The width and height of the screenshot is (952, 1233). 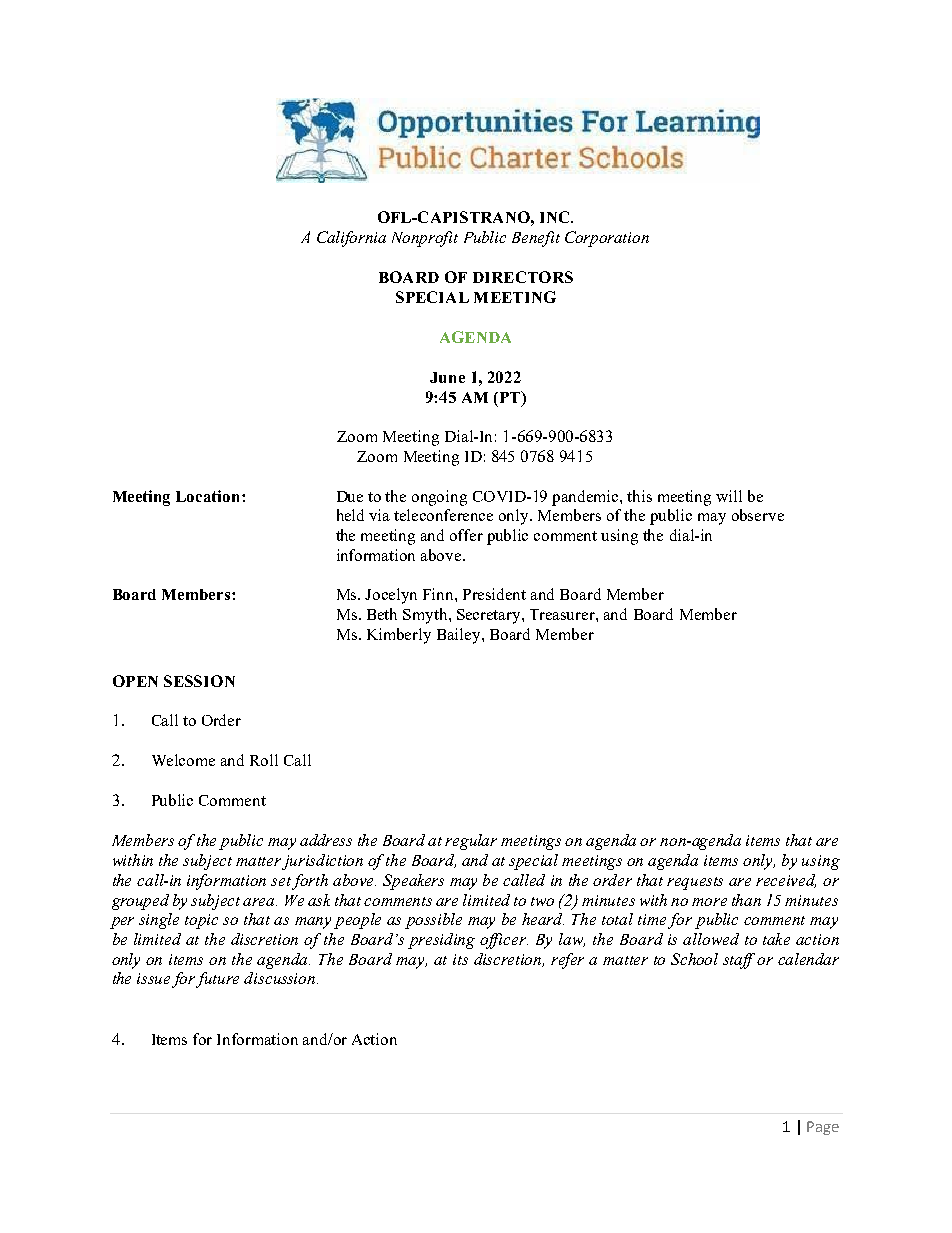 What do you see at coordinates (199, 681) in the screenshot?
I see `SESSION` at bounding box center [199, 681].
